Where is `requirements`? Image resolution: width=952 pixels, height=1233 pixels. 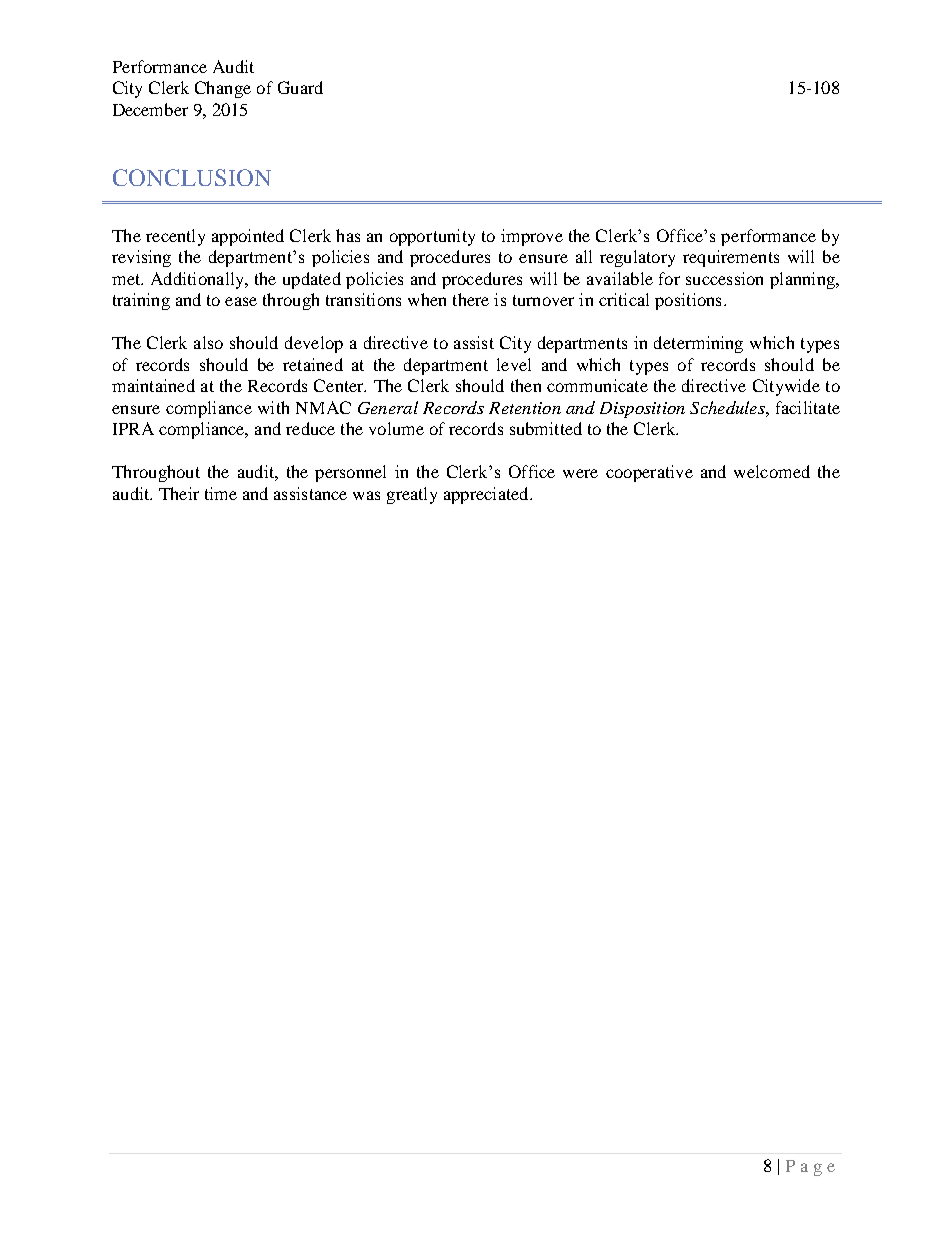
requirements is located at coordinates (731, 258).
